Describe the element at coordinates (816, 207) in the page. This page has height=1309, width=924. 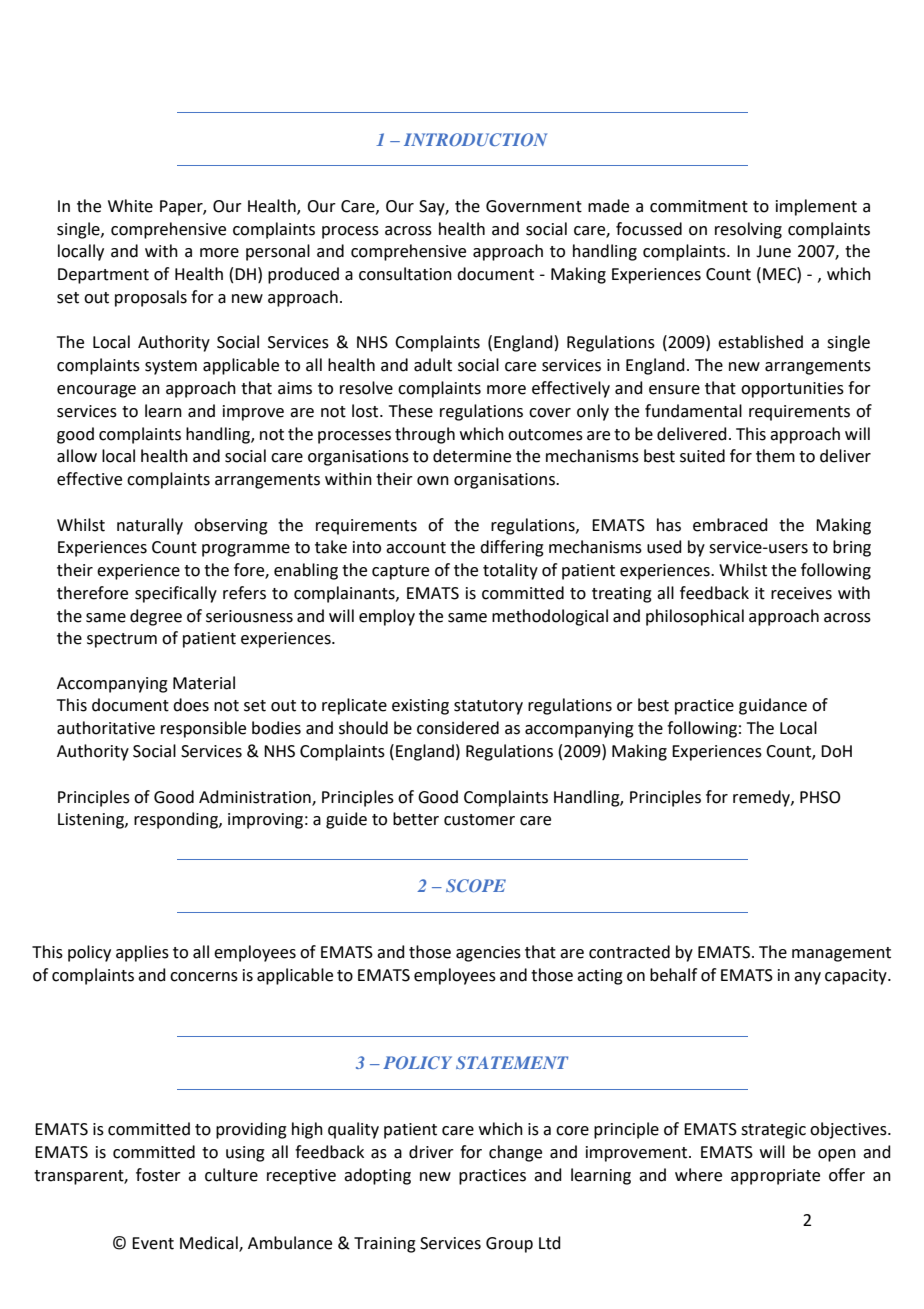
I see `implement` at that location.
